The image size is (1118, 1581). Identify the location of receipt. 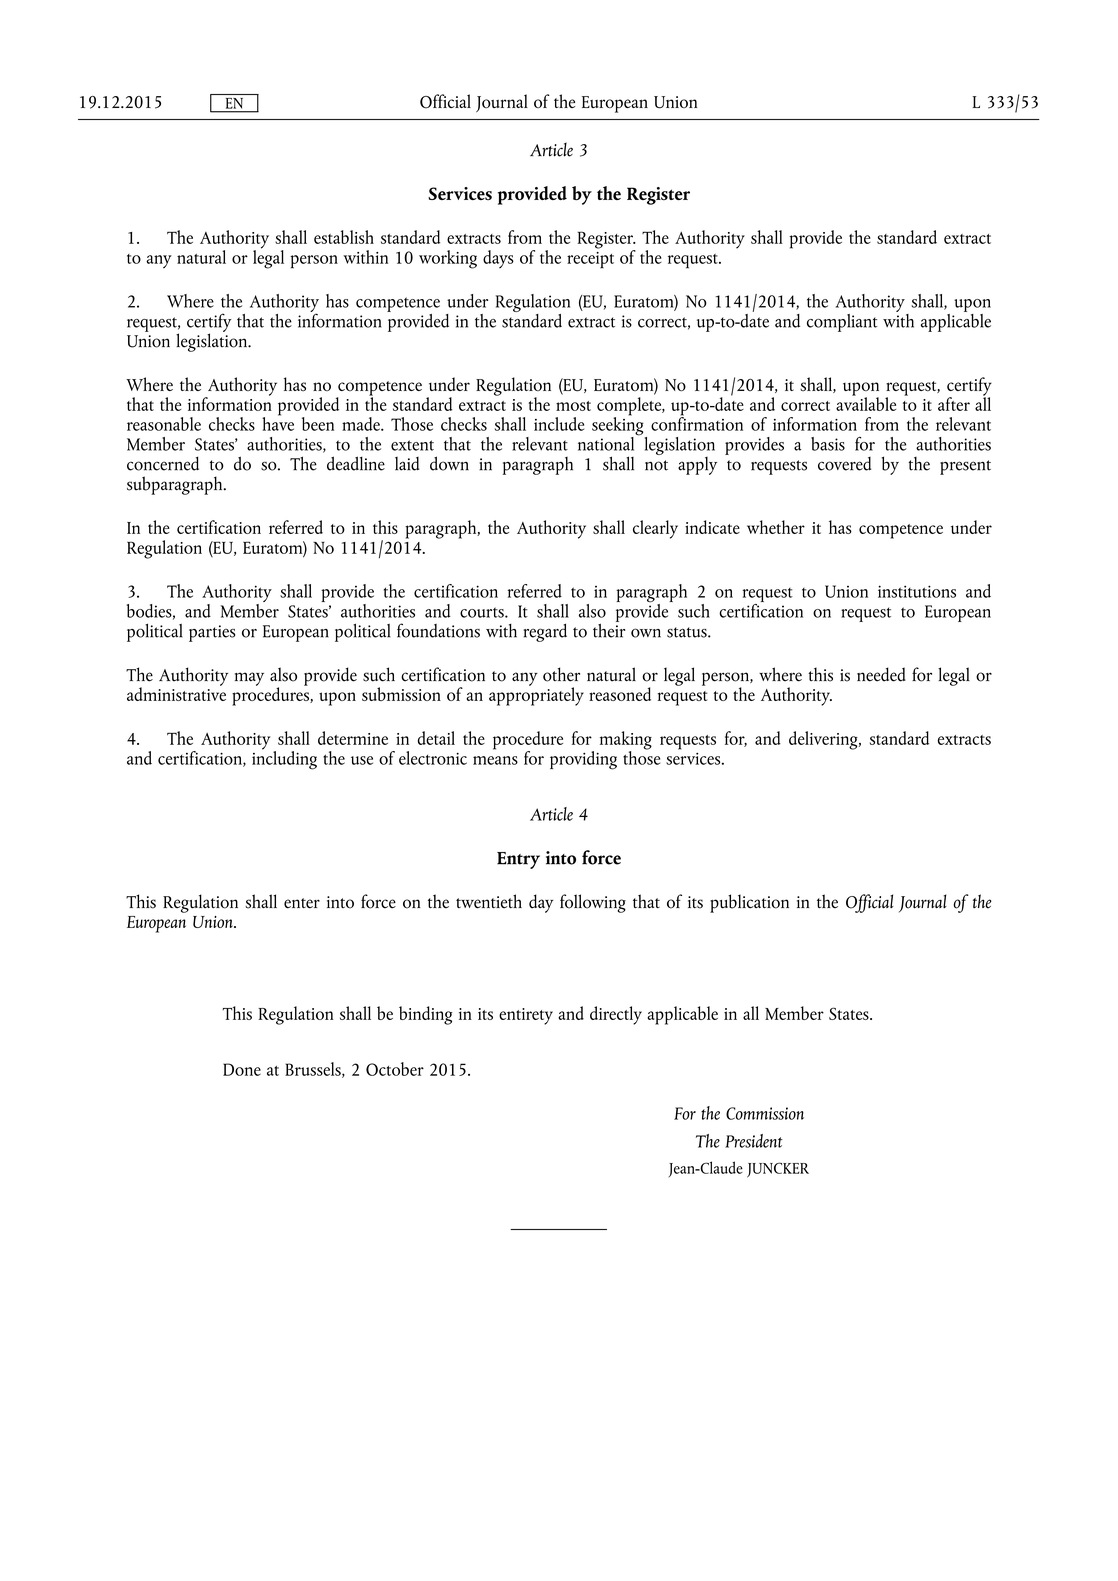
(590, 260).
